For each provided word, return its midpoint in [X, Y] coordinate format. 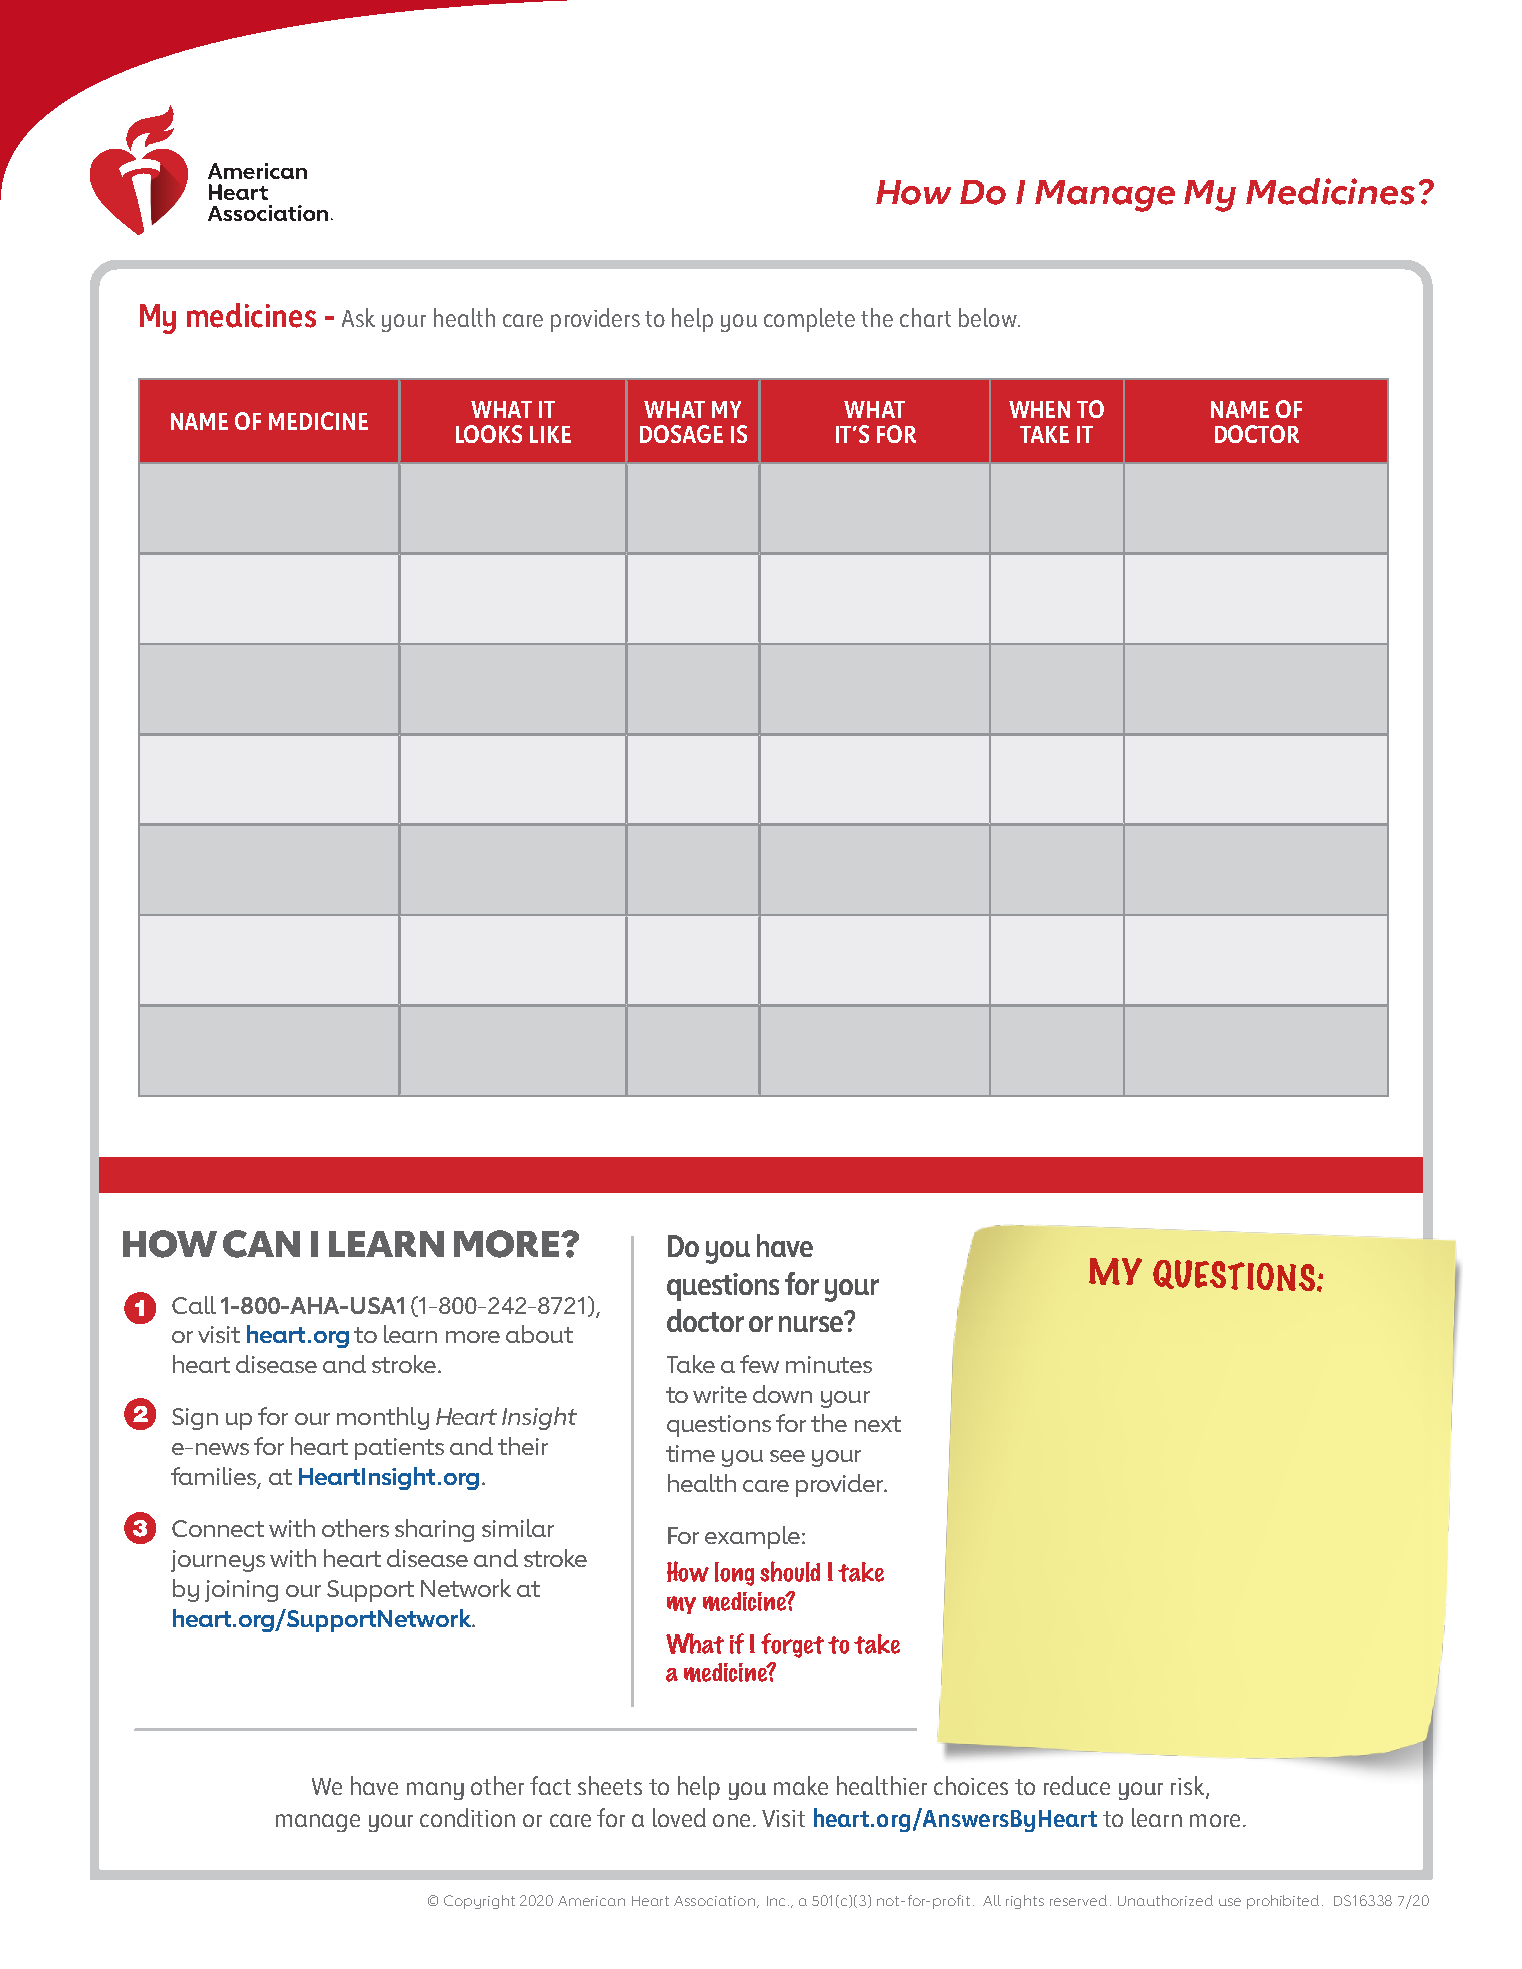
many [435, 1791]
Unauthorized [1165, 1900]
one [731, 1820]
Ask [358, 317]
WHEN [1039, 409]
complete [809, 320]
